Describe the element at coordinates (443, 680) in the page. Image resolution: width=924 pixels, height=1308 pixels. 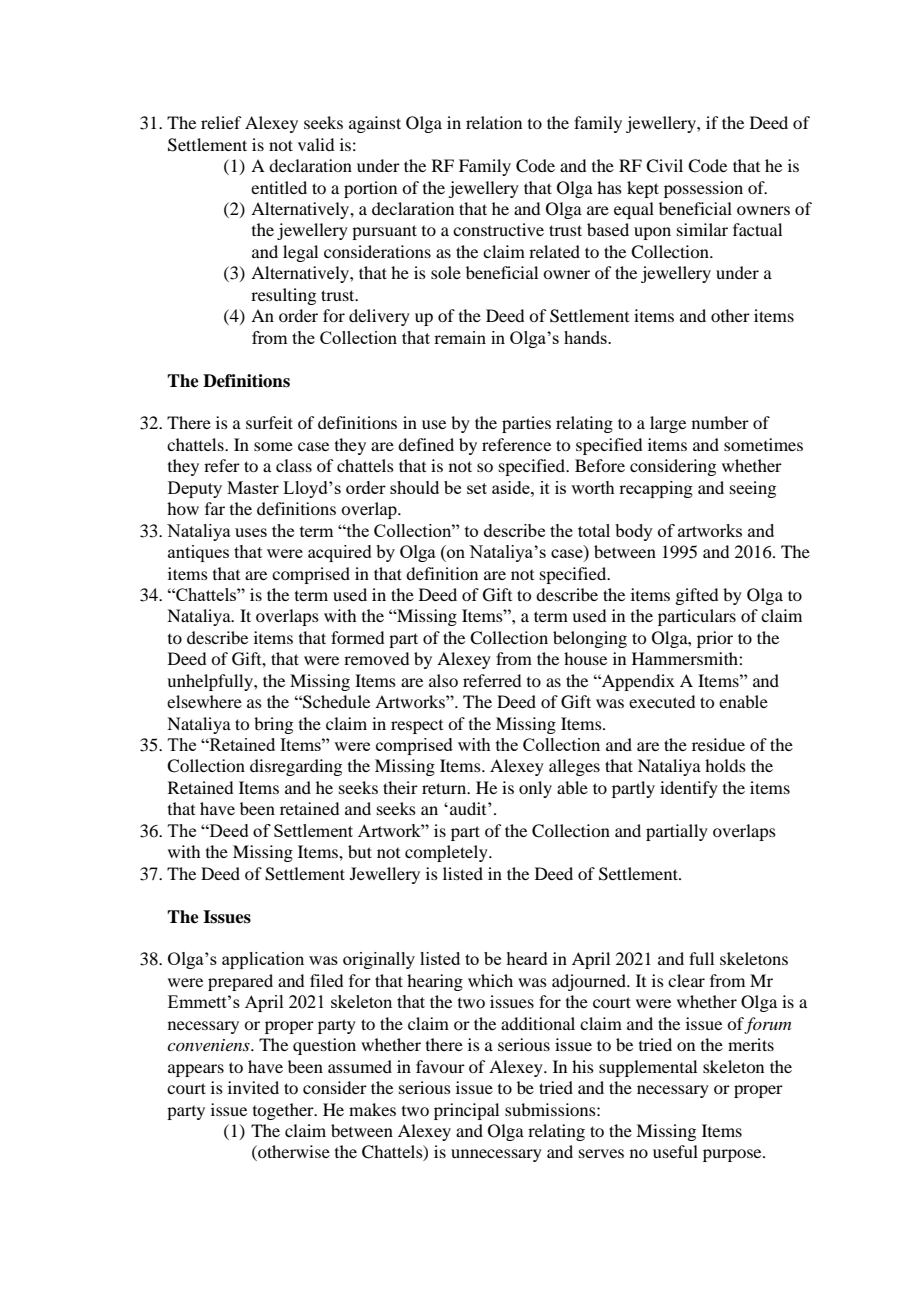
I see `also` at that location.
